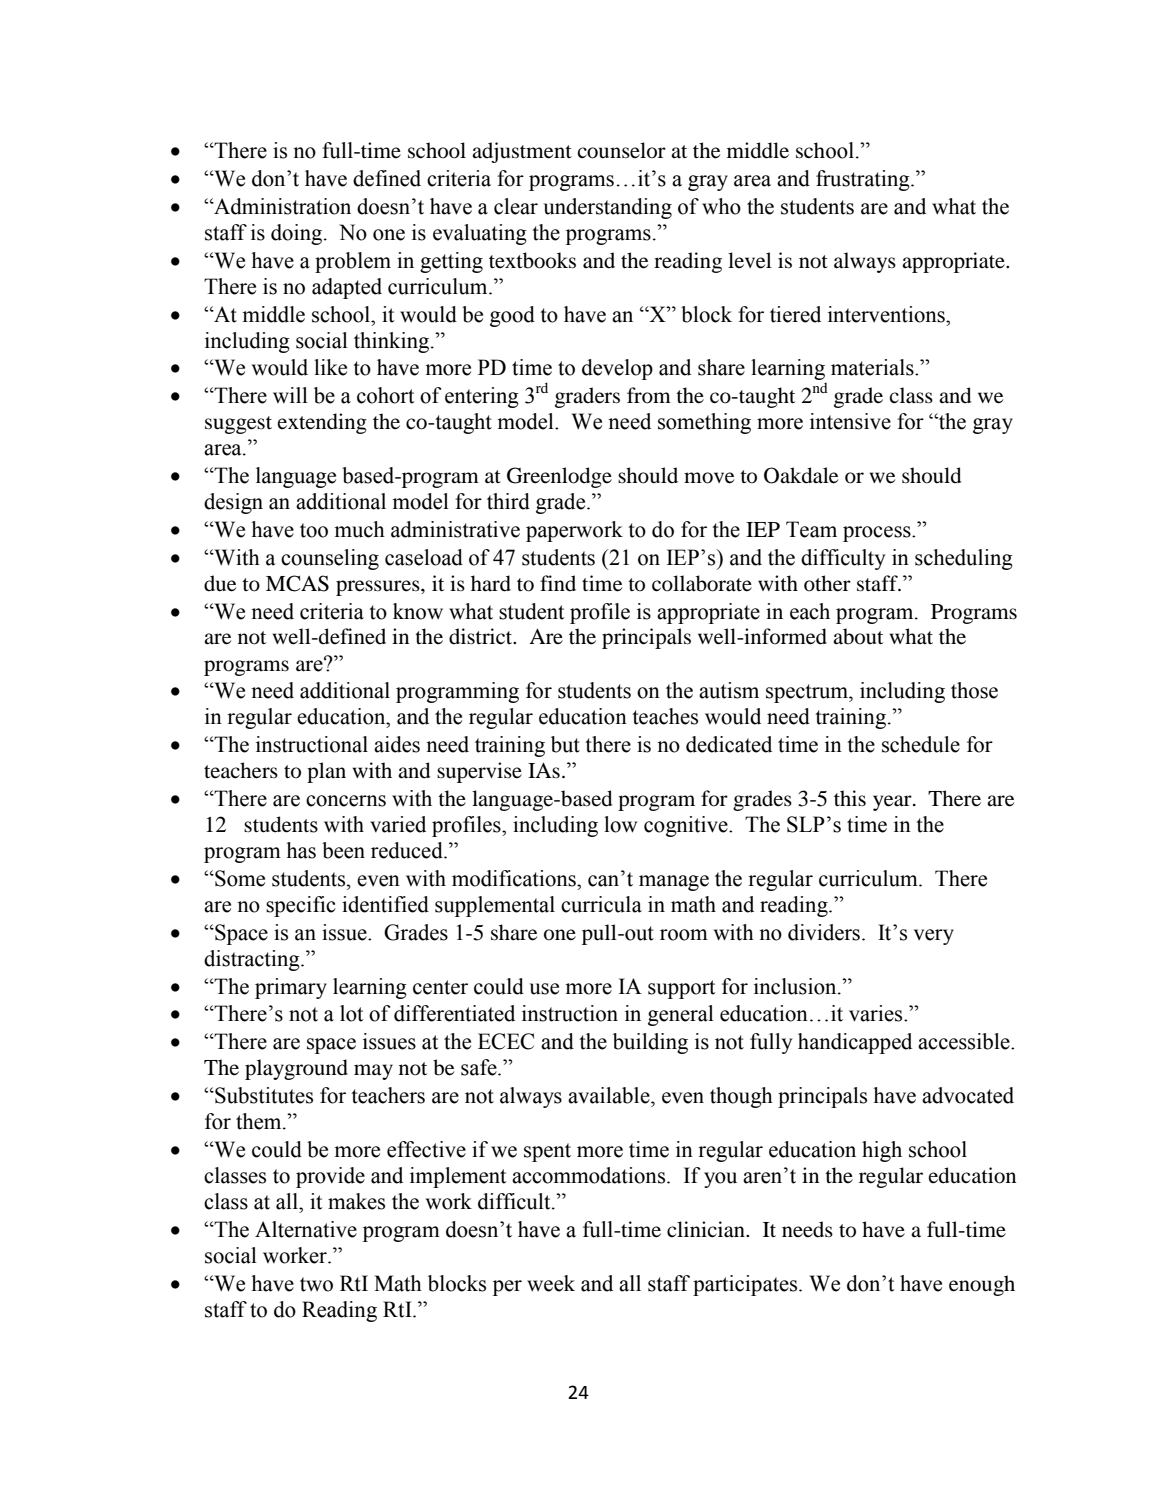 This image has width=1157, height=1498. Describe the element at coordinates (298, 234) in the image. I see `doing` at that location.
